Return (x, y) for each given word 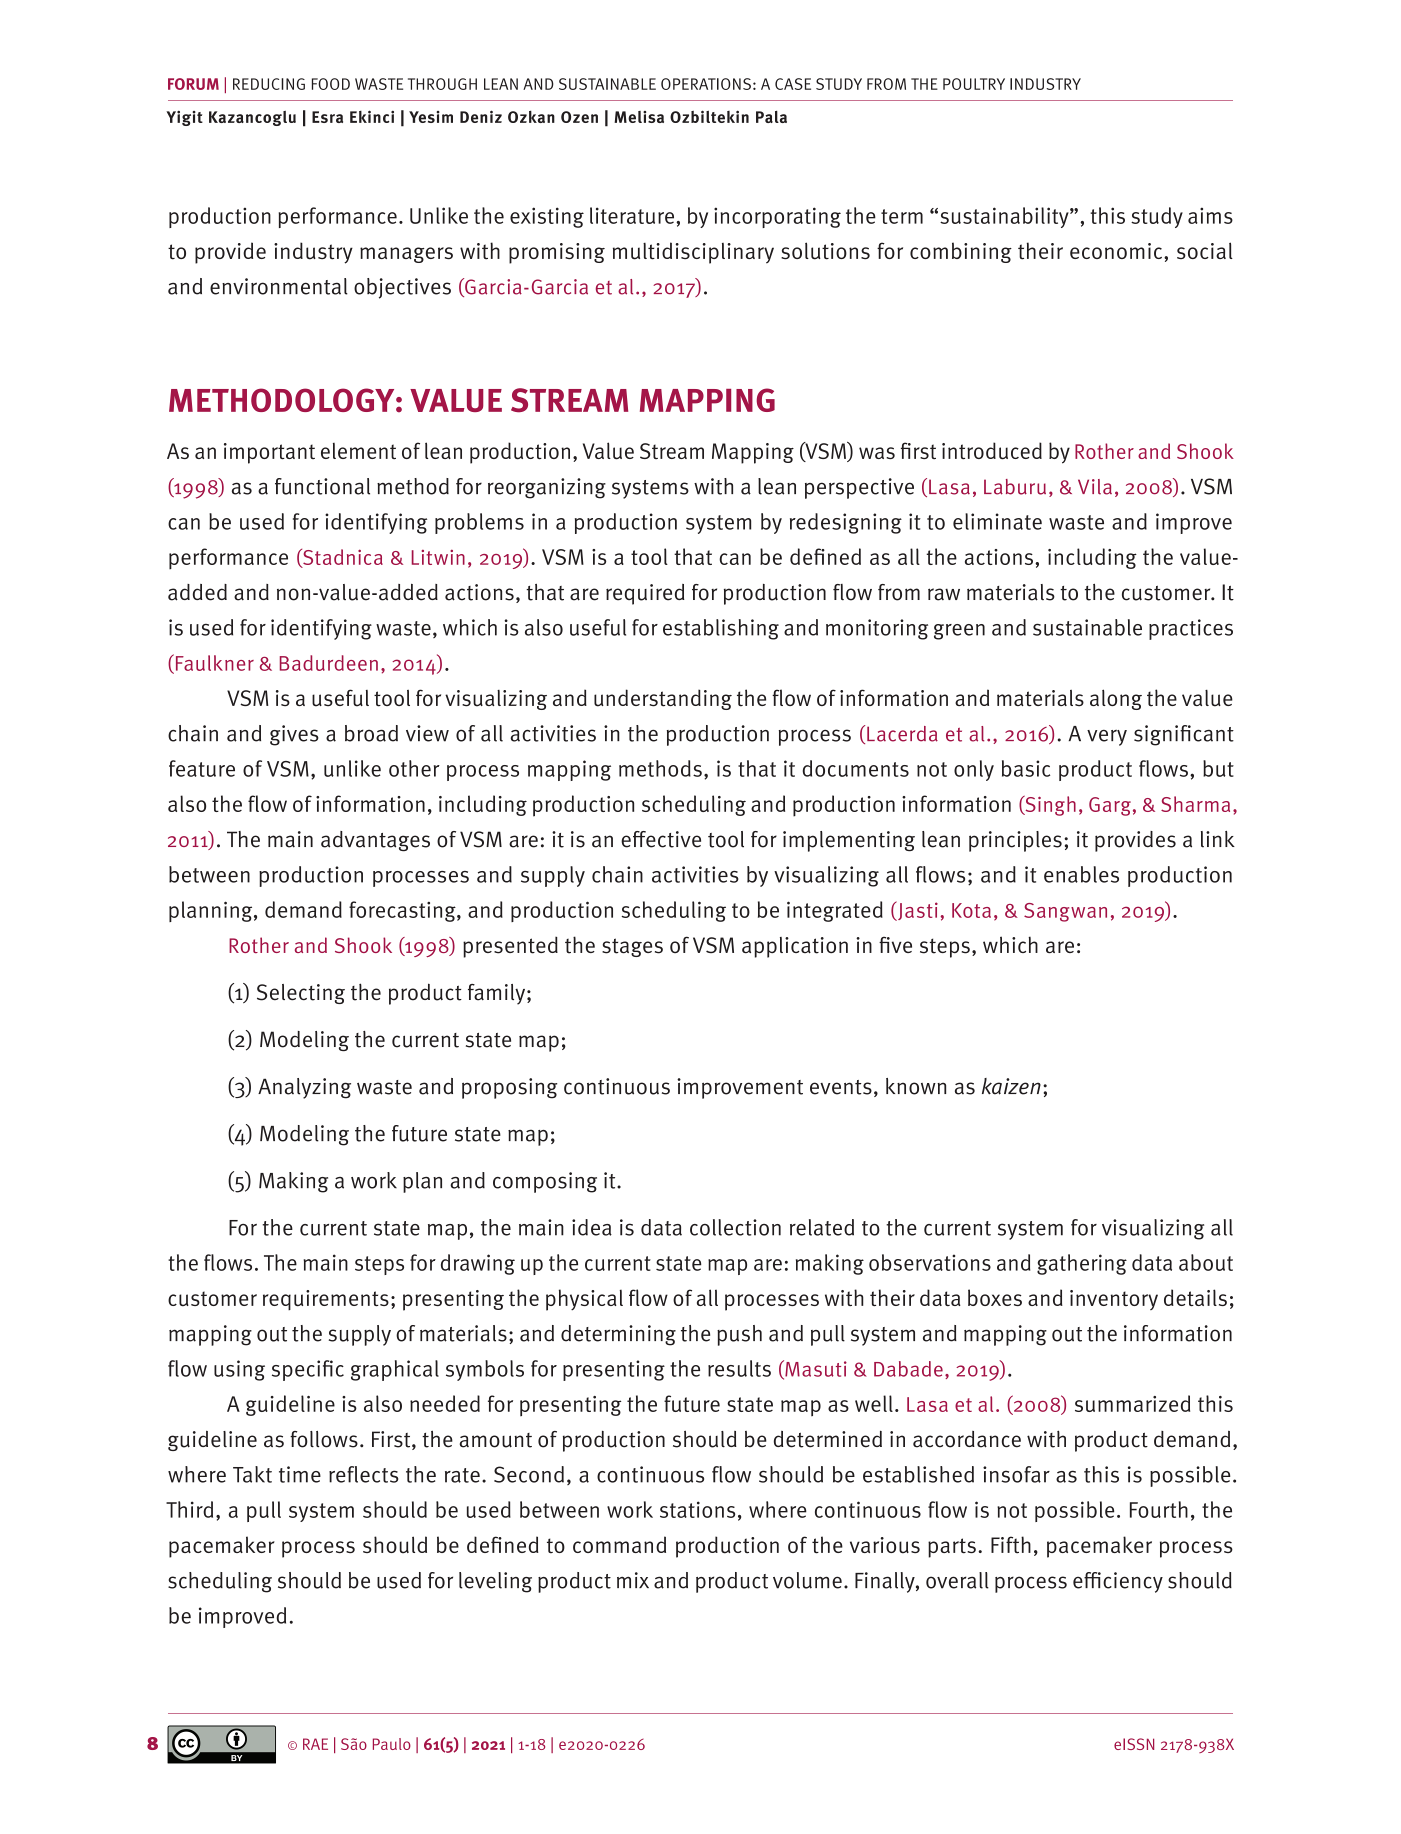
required (645, 594)
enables (1081, 874)
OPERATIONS (706, 84)
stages (632, 947)
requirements (326, 1300)
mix (633, 1580)
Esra (327, 117)
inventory (1114, 1300)
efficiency (1118, 1582)
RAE (315, 1744)
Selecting (301, 994)
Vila (1095, 487)
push (739, 1335)
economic (1117, 251)
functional (322, 486)
